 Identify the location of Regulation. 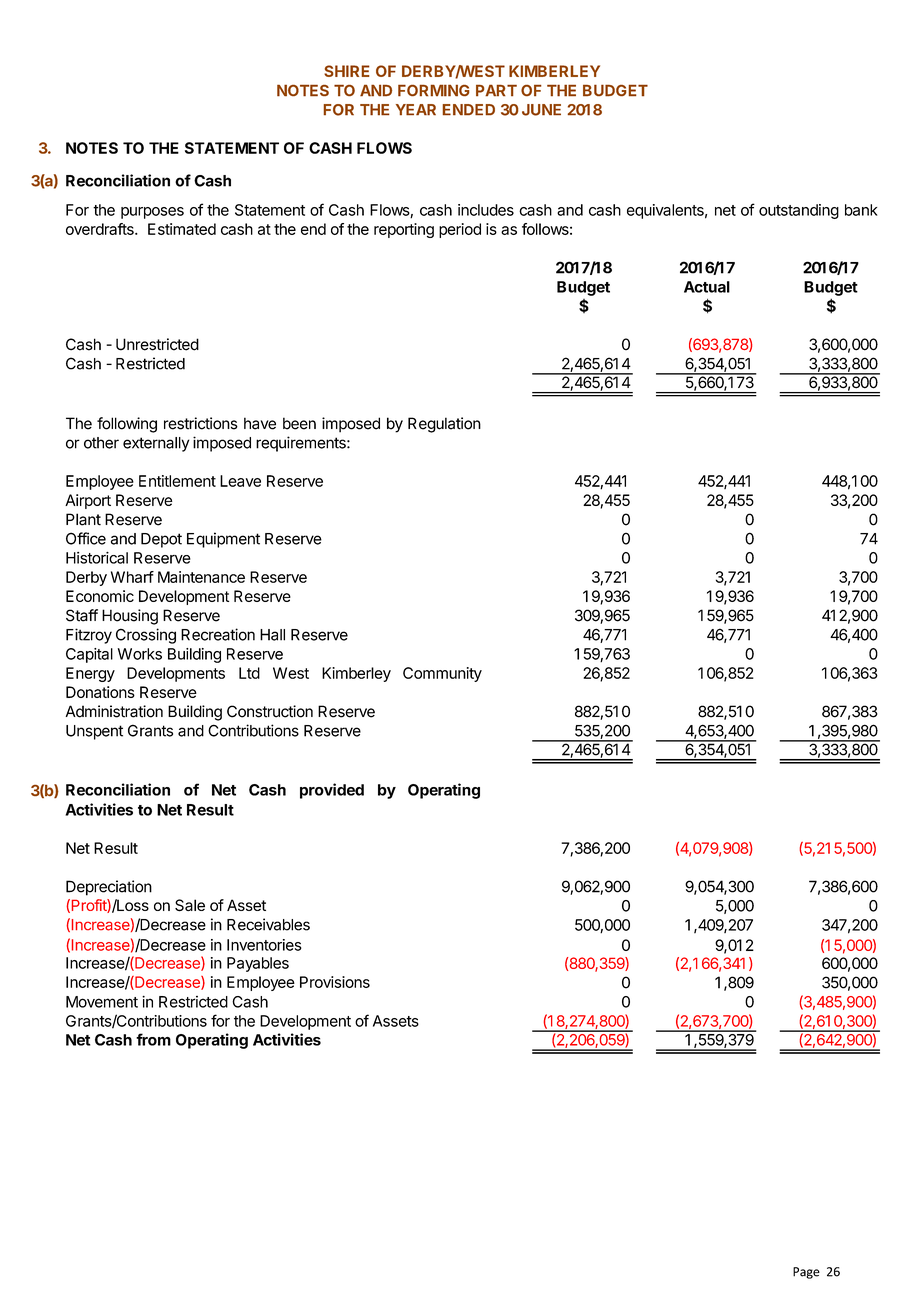
(444, 425).
